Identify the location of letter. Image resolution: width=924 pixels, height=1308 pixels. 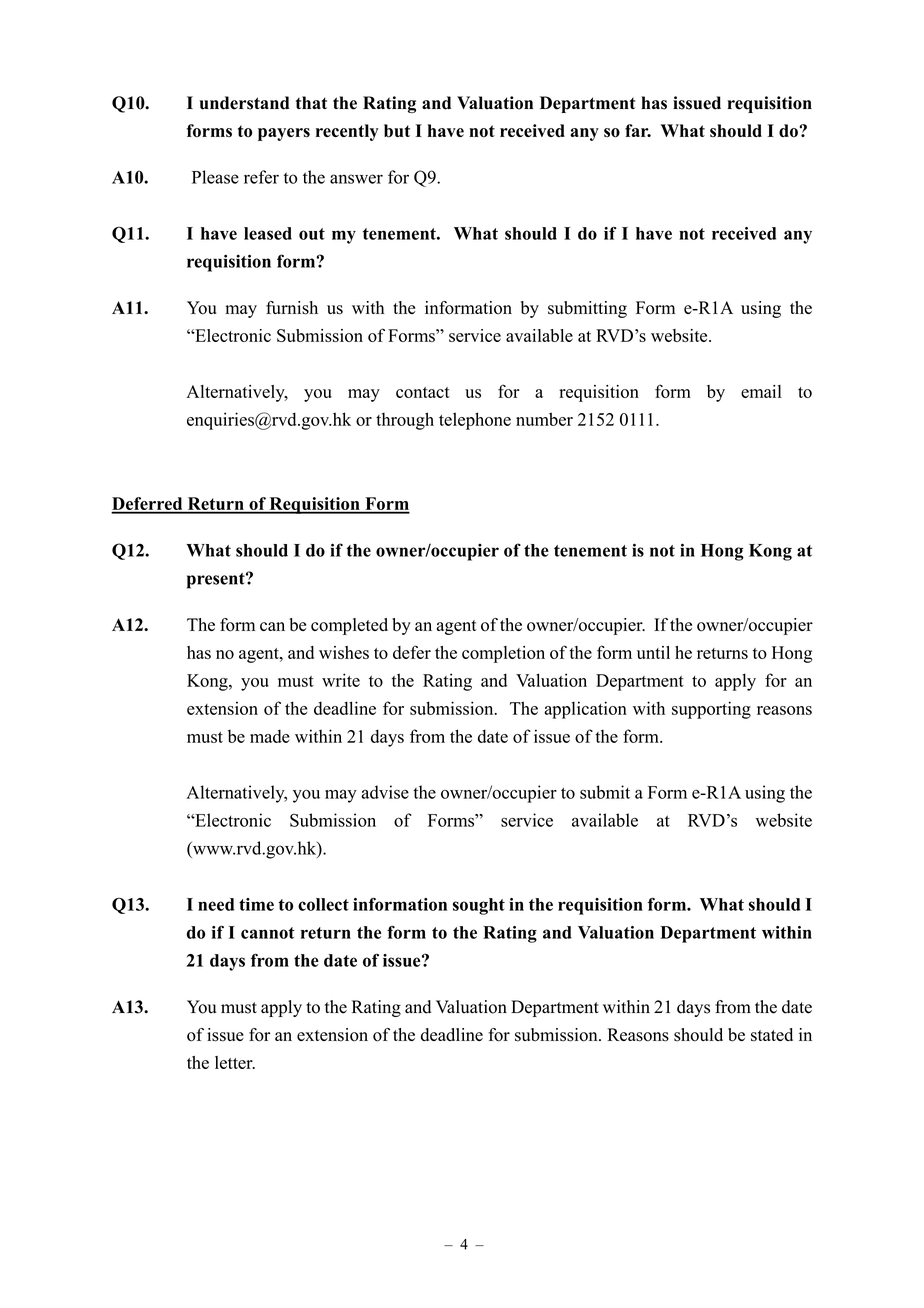
(235, 1062).
